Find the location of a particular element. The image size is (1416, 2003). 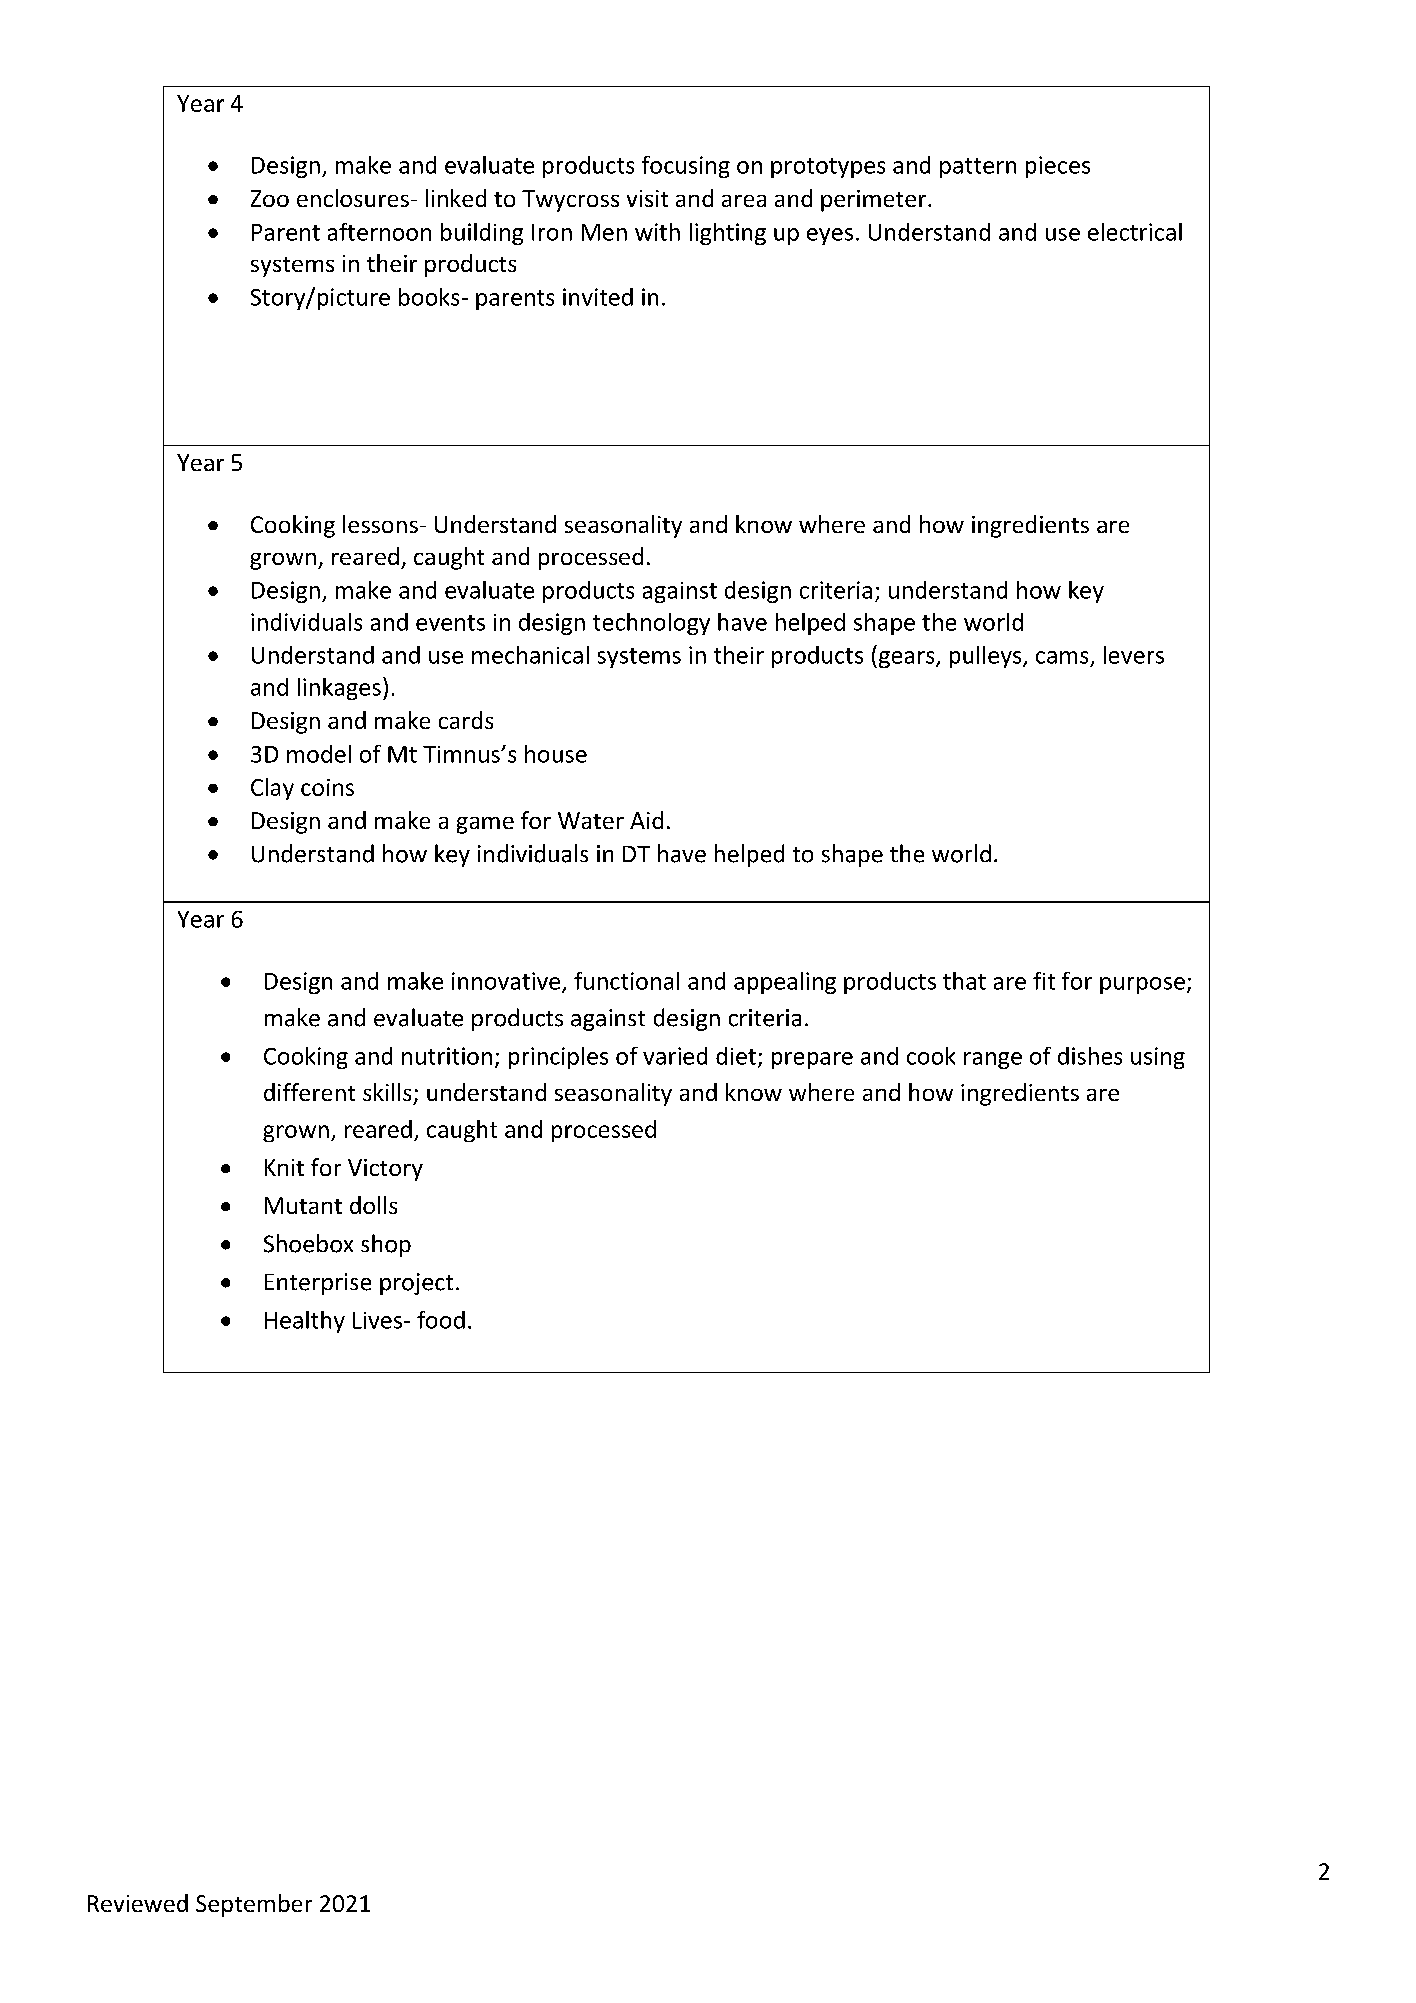

with is located at coordinates (657, 232).
